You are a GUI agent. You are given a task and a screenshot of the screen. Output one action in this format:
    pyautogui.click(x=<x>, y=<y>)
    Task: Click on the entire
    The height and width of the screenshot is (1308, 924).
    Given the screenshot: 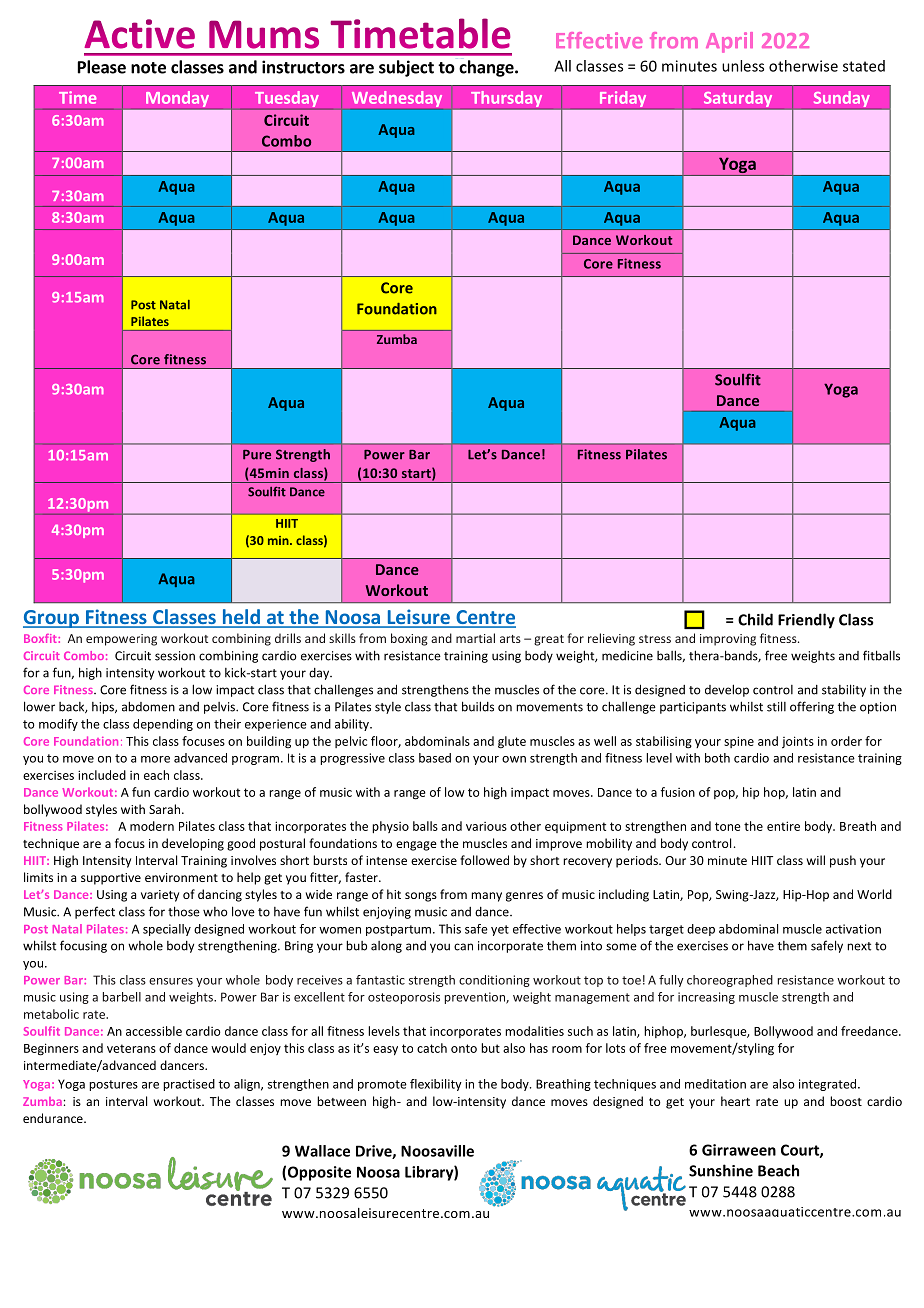 What is the action you would take?
    pyautogui.click(x=783, y=826)
